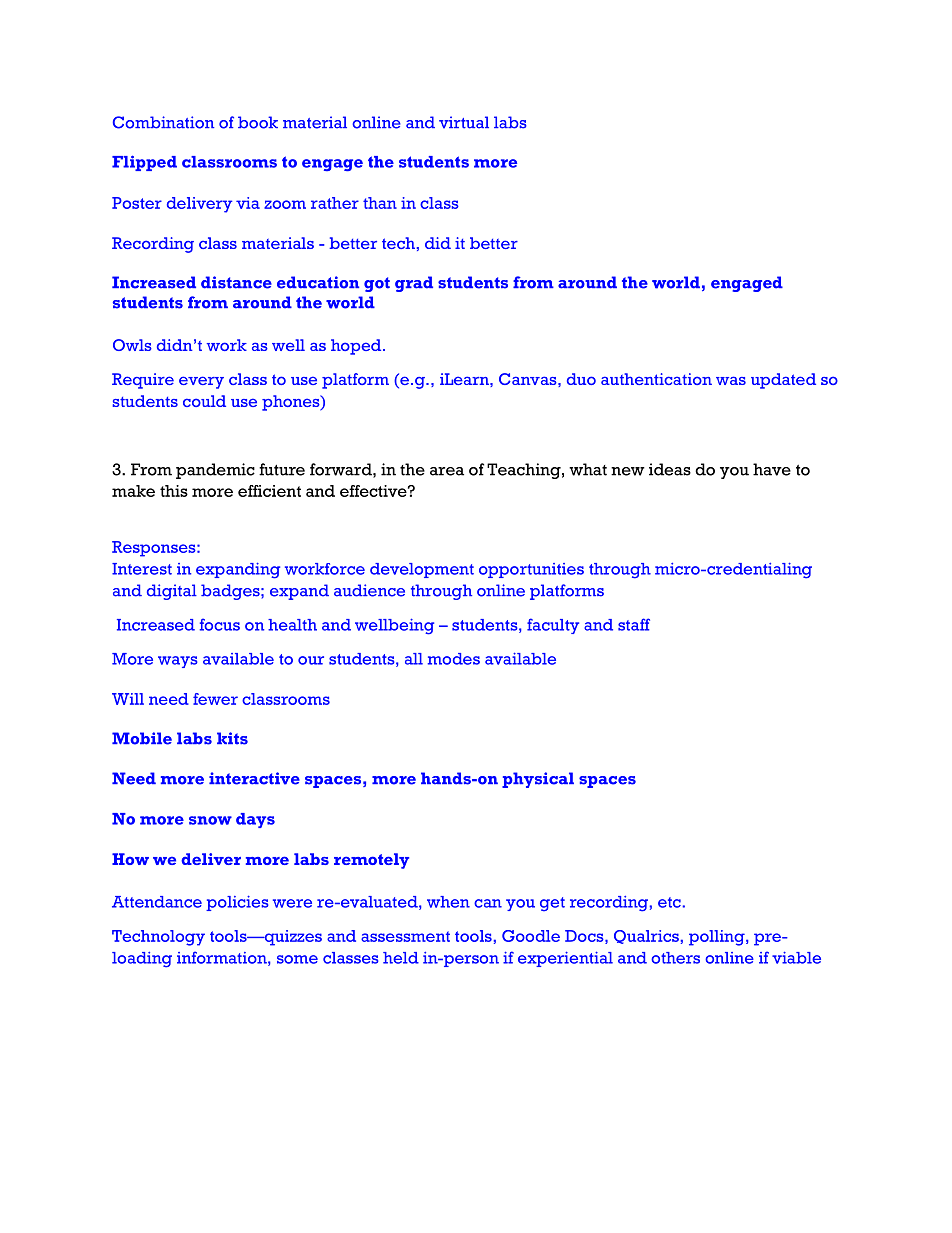  I want to click on Combination, so click(163, 122).
